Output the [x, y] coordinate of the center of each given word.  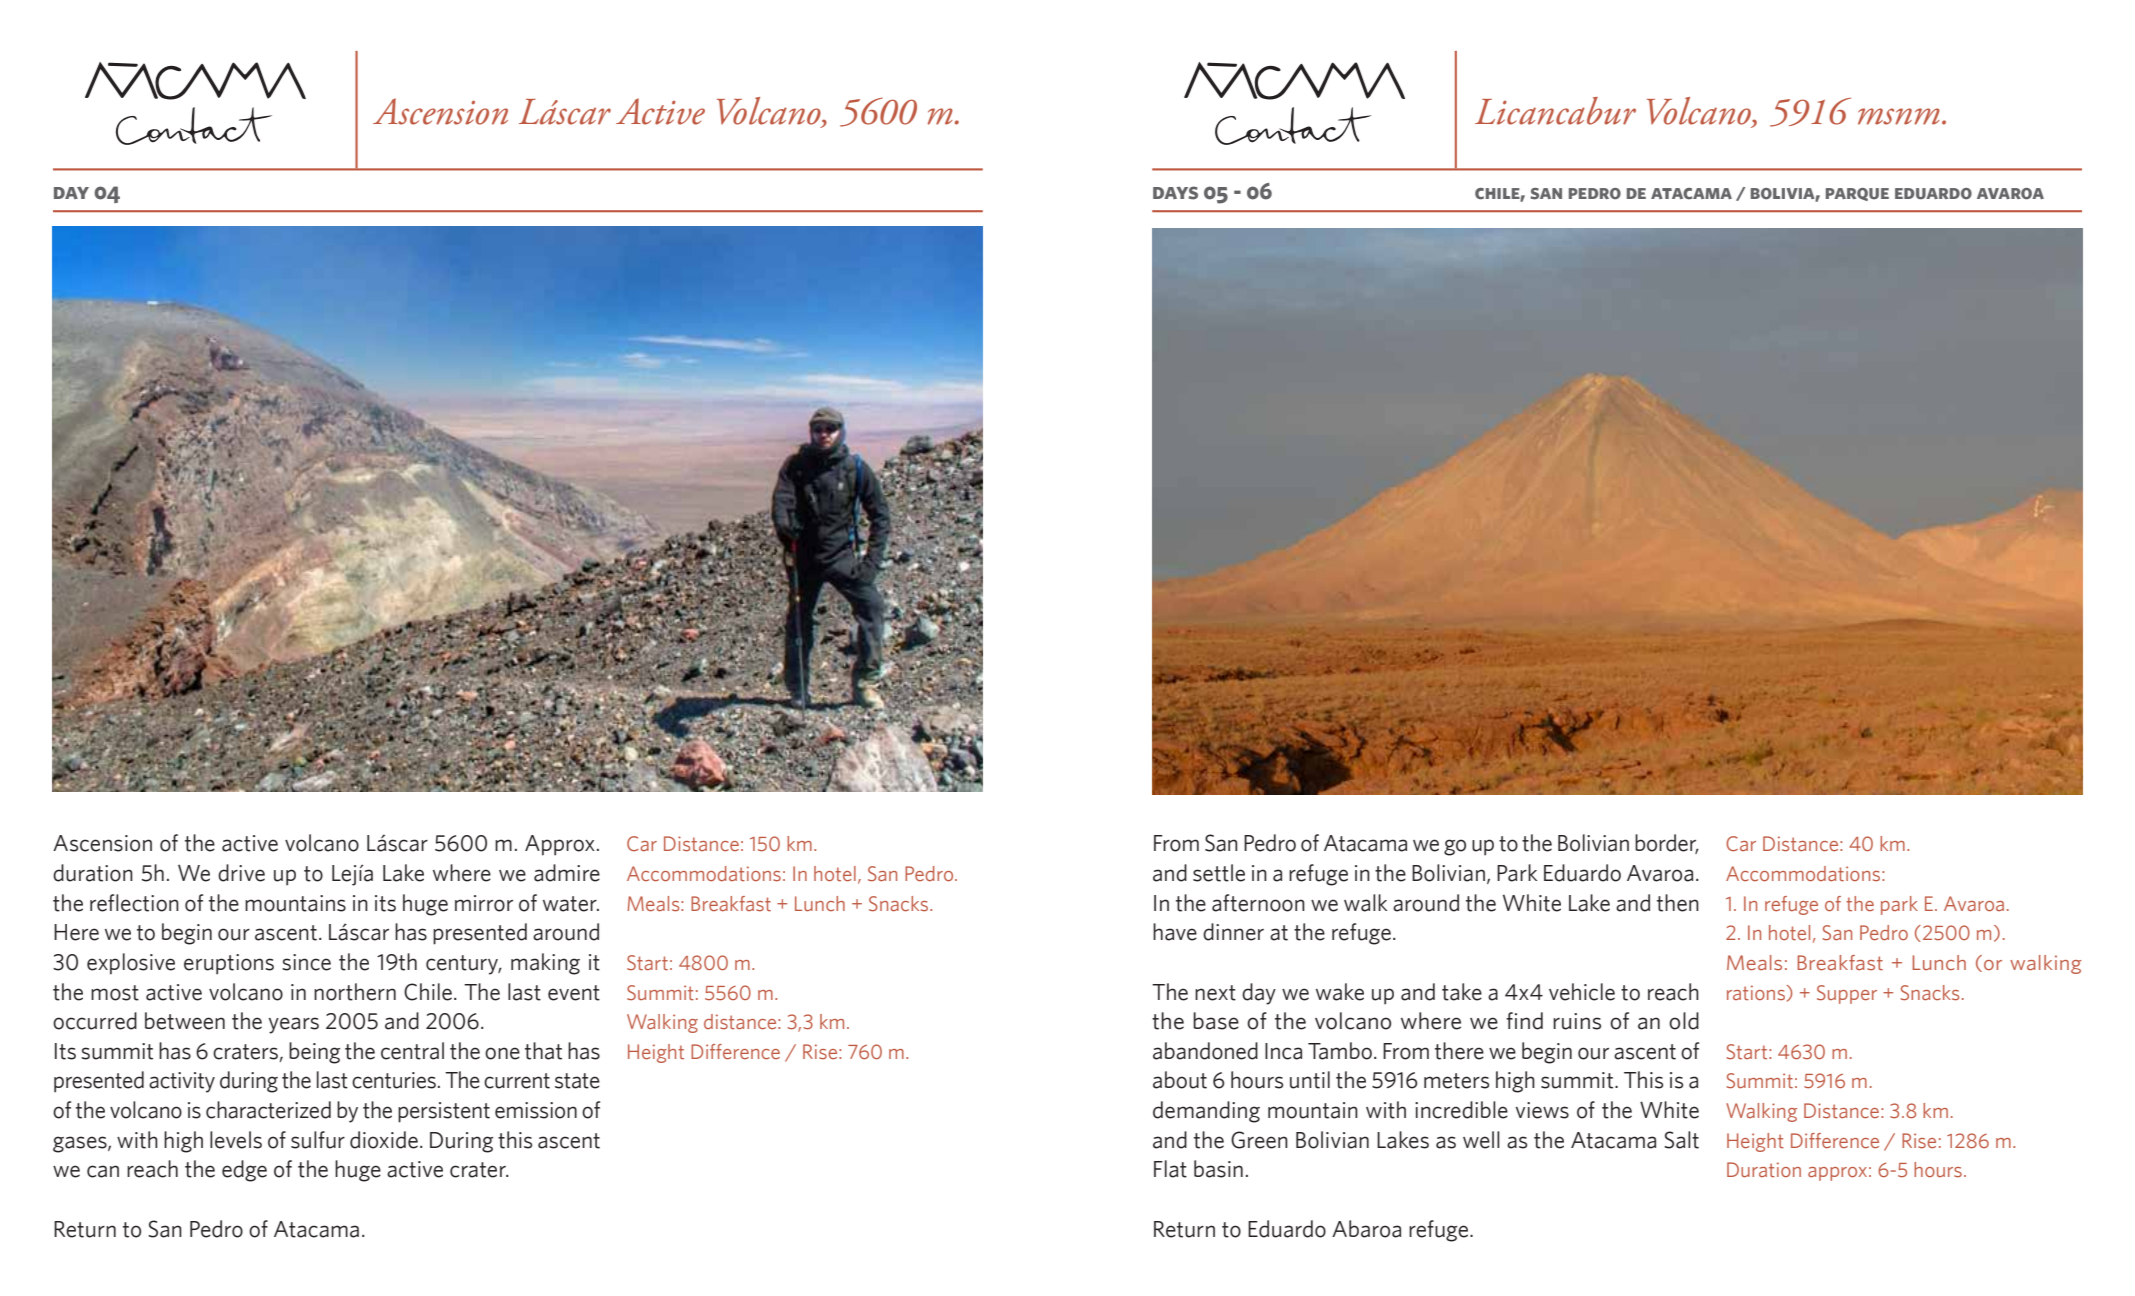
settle [1219, 873]
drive [241, 873]
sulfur [318, 1140]
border [1667, 844]
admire [567, 873]
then [1678, 903]
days [1175, 193]
